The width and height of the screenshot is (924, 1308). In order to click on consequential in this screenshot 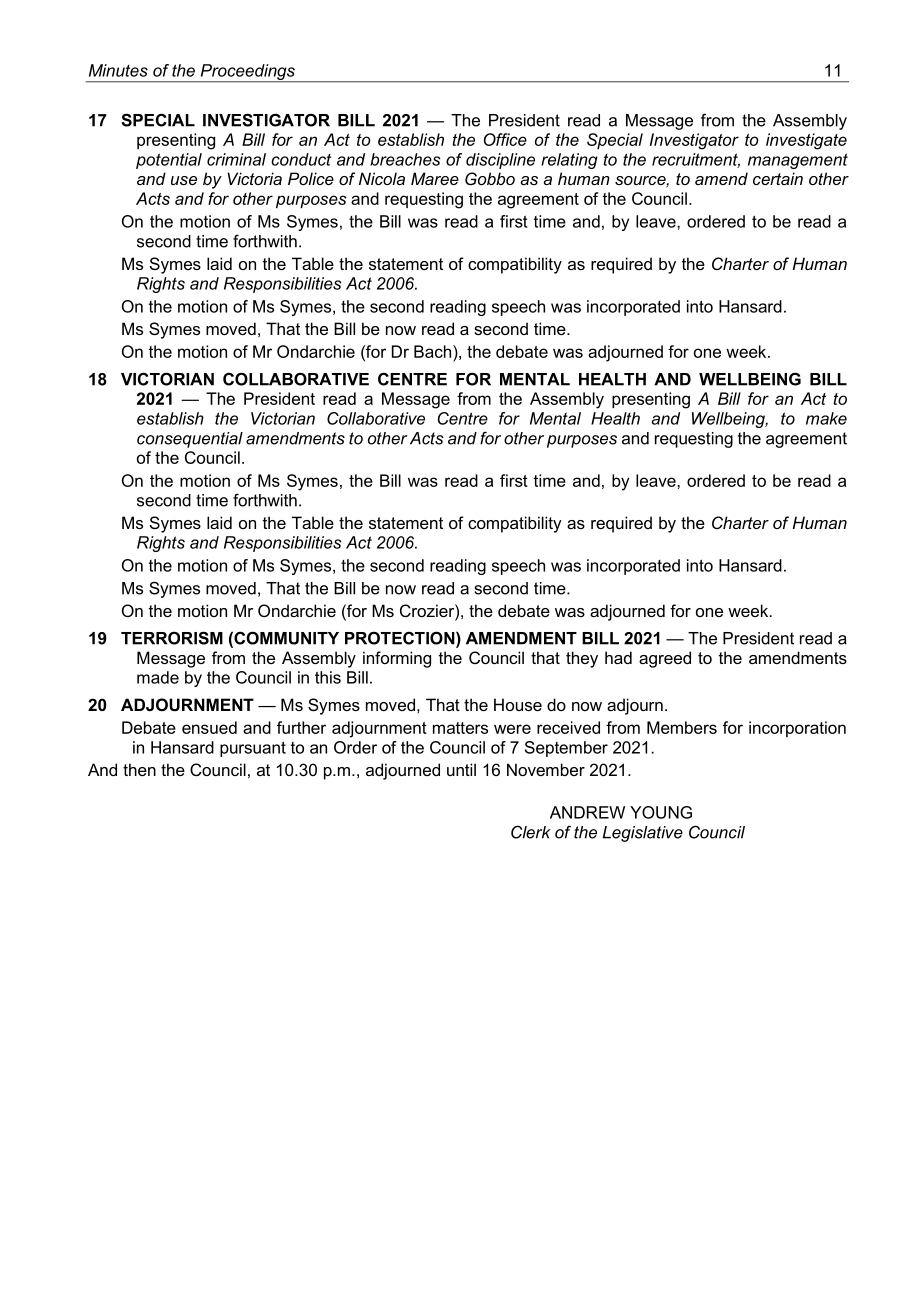, I will do `click(190, 440)`.
